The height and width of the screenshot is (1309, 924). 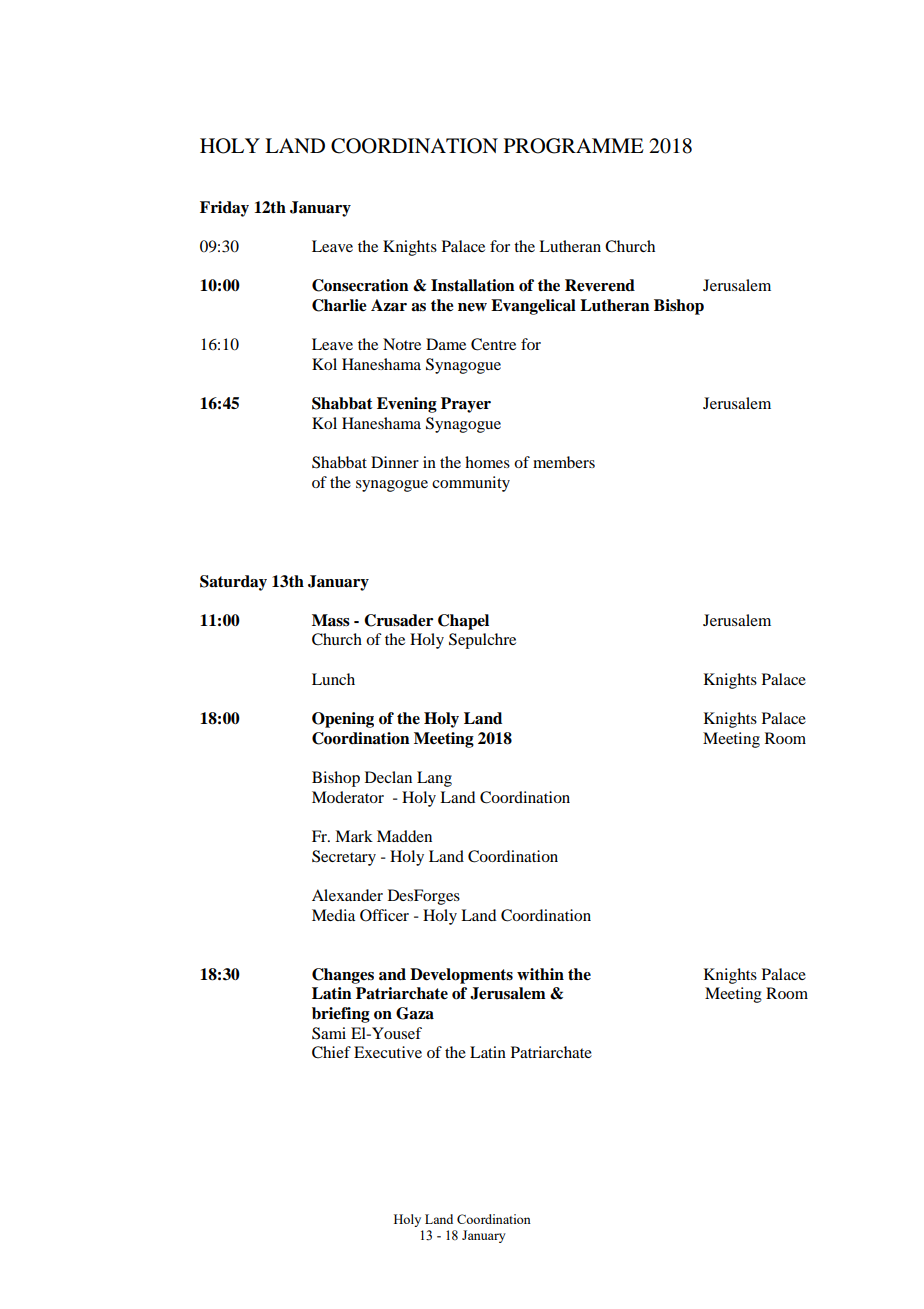 What do you see at coordinates (407, 405) in the screenshot?
I see `Evening` at bounding box center [407, 405].
